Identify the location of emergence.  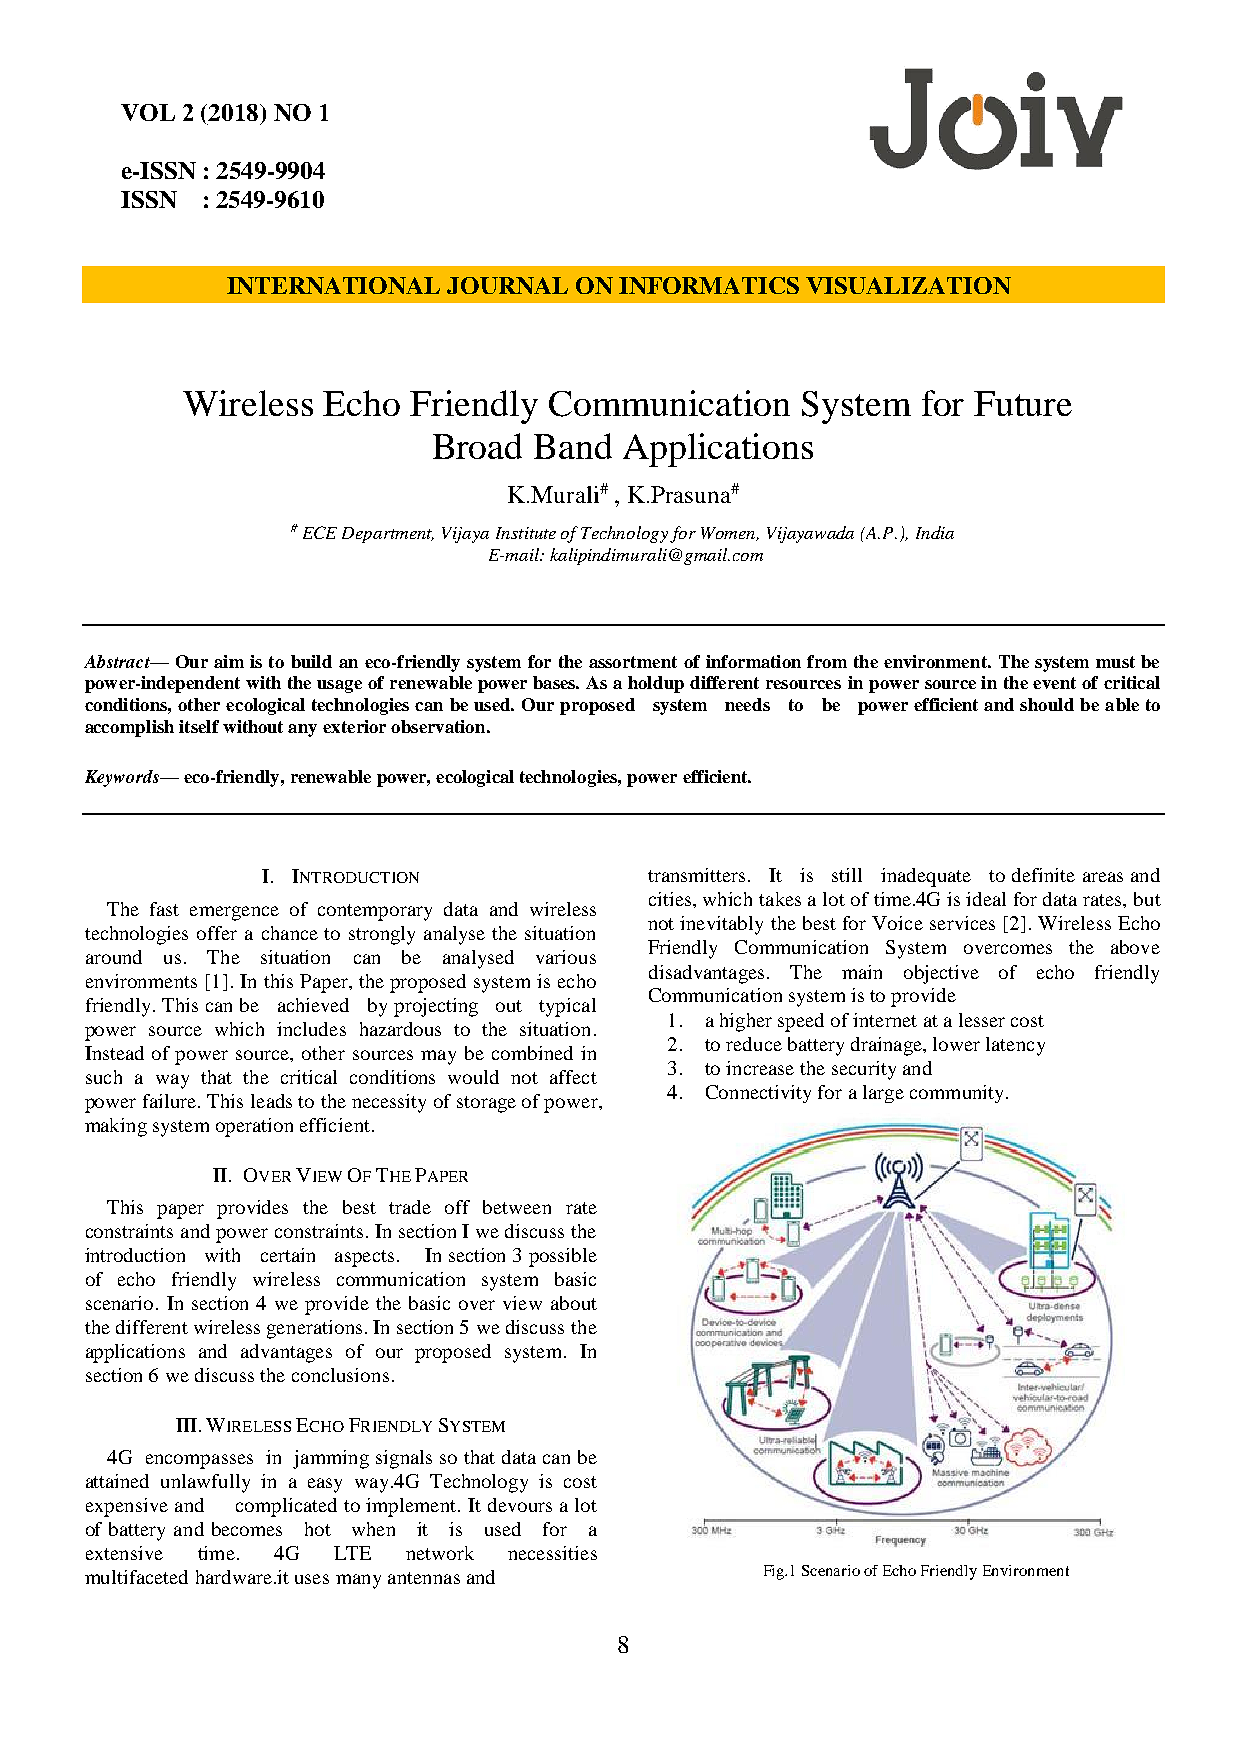
(234, 913).
